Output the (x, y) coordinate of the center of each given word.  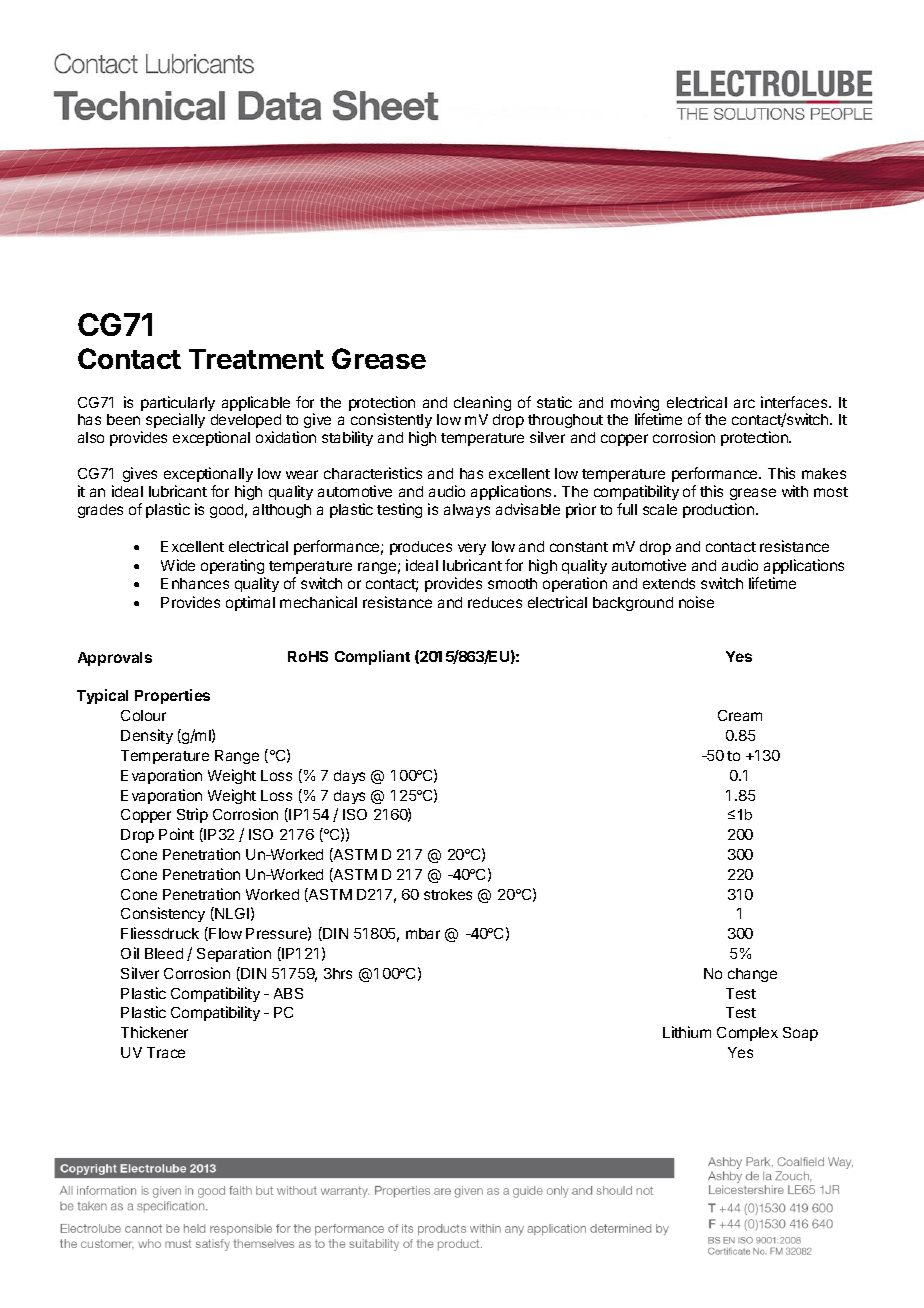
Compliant (372, 657)
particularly (178, 405)
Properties (172, 696)
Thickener (154, 1032)
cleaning (482, 403)
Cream (740, 715)
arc (744, 403)
